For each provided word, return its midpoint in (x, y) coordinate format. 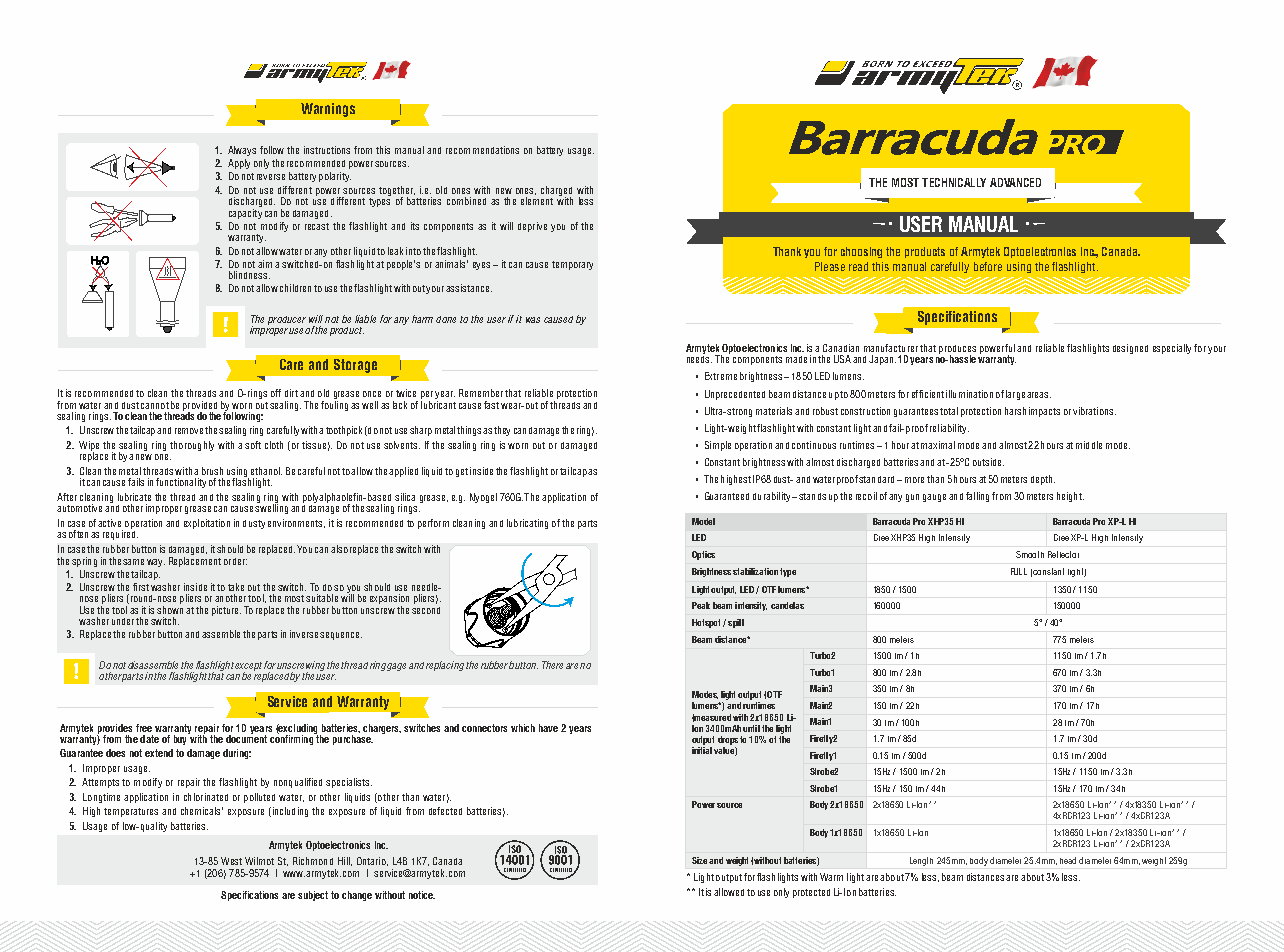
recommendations (482, 150)
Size (699, 860)
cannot (155, 405)
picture (226, 611)
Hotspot (706, 623)
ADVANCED (1015, 182)
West (231, 861)
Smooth (1030, 554)
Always (242, 151)
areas (1039, 395)
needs (699, 358)
